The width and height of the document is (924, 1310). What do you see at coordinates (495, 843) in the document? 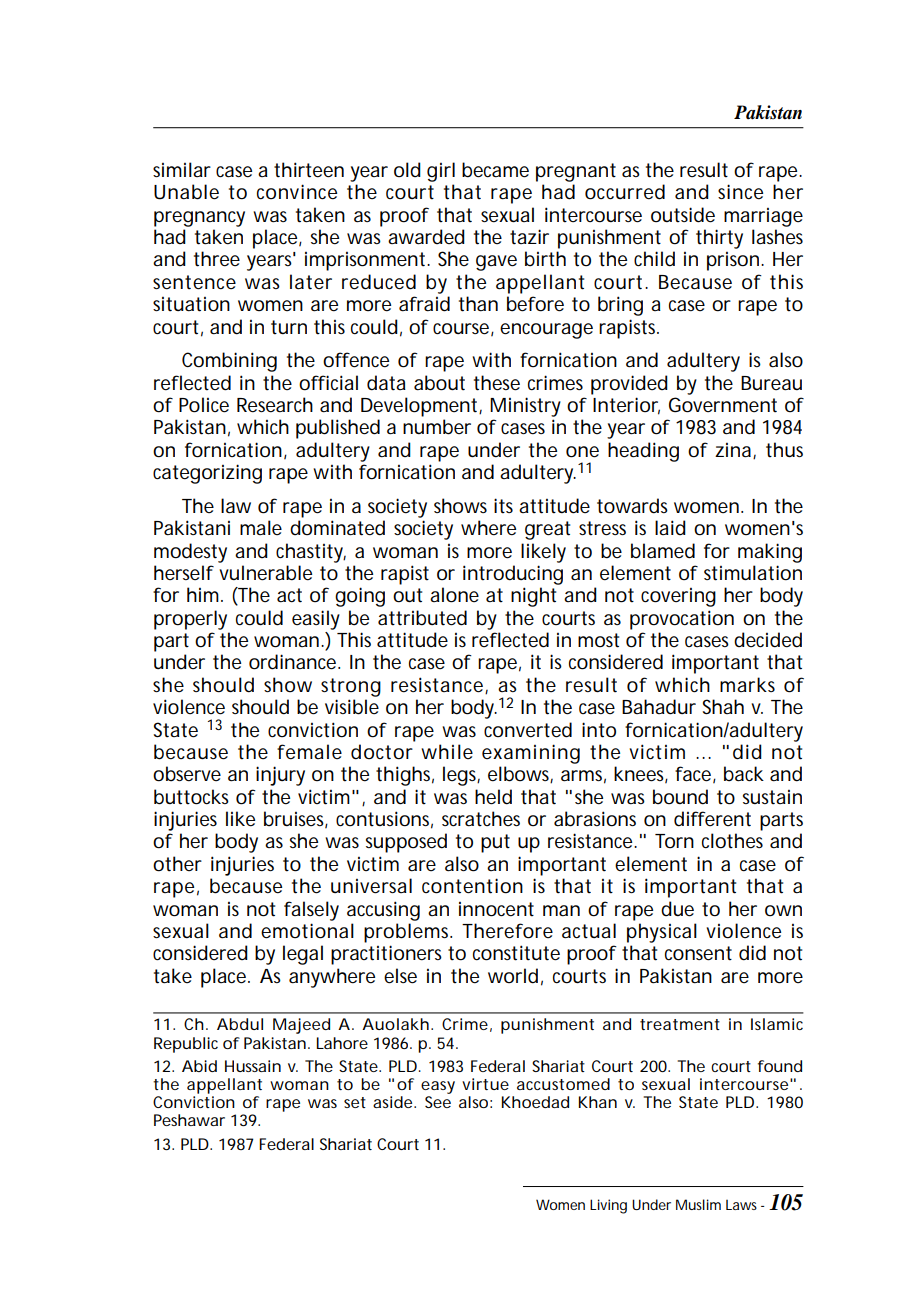
I see `put` at bounding box center [495, 843].
